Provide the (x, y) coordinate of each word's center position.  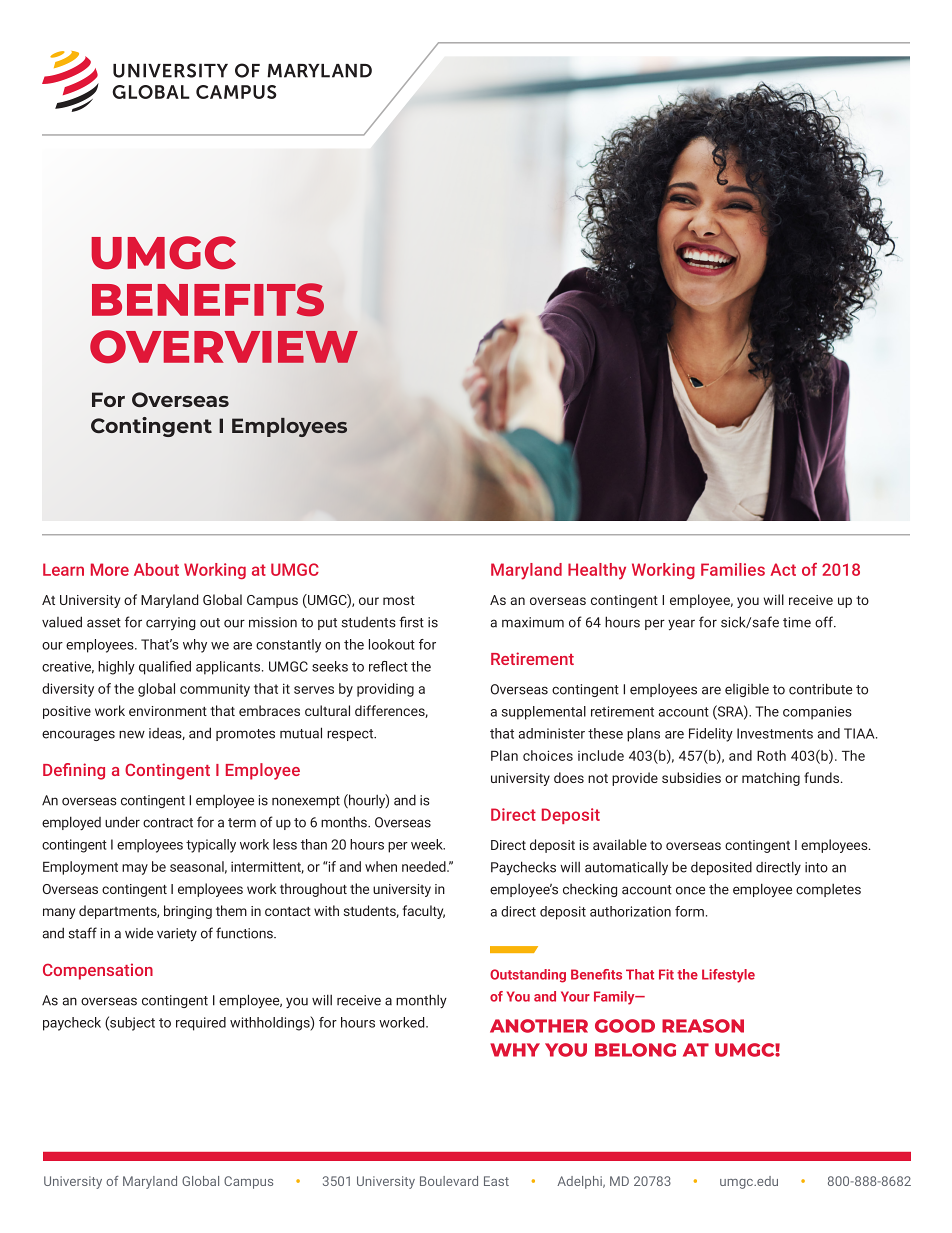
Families (733, 569)
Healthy (597, 571)
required (201, 1024)
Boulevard (449, 1181)
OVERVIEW (224, 346)
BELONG (635, 1050)
